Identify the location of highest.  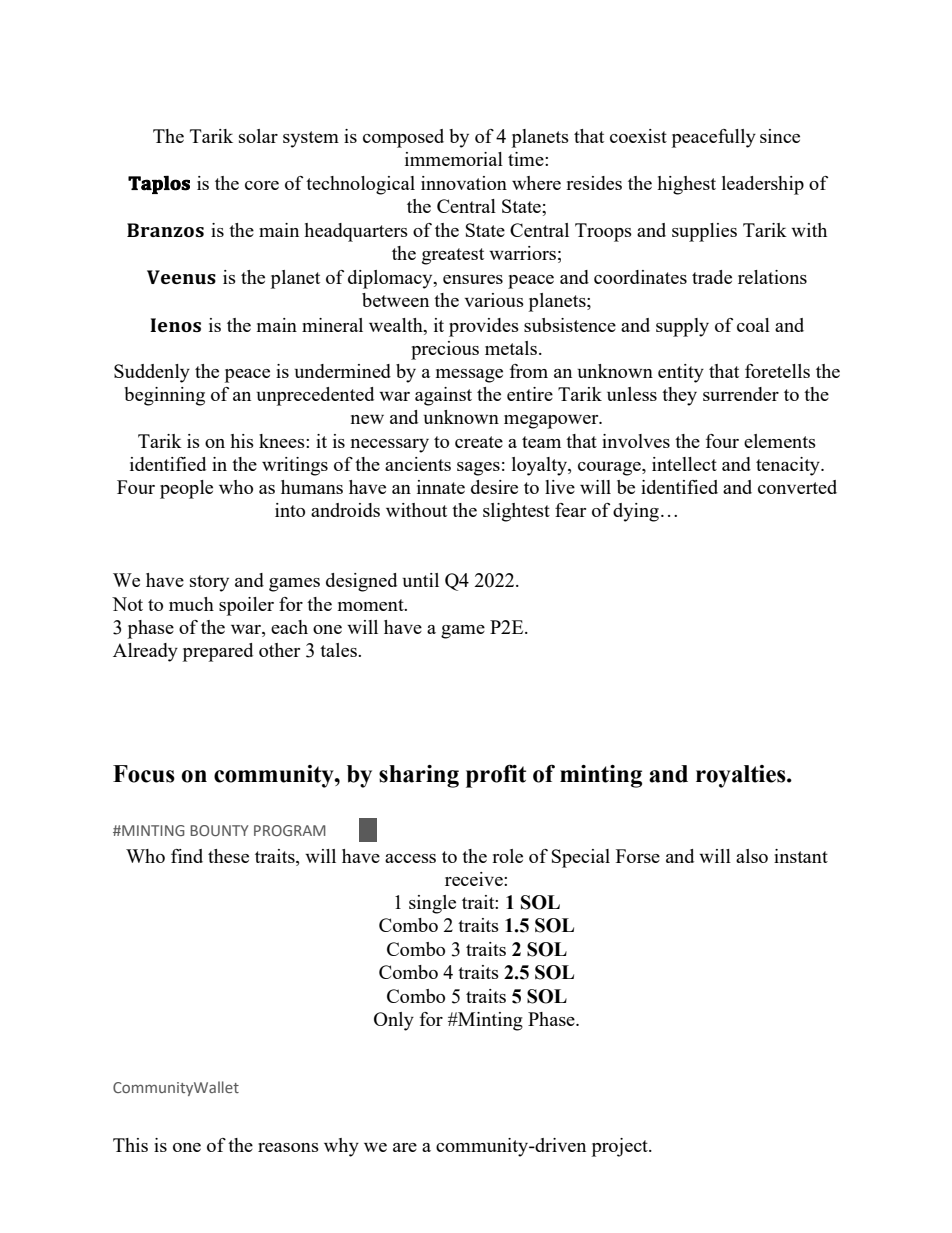
(686, 185).
